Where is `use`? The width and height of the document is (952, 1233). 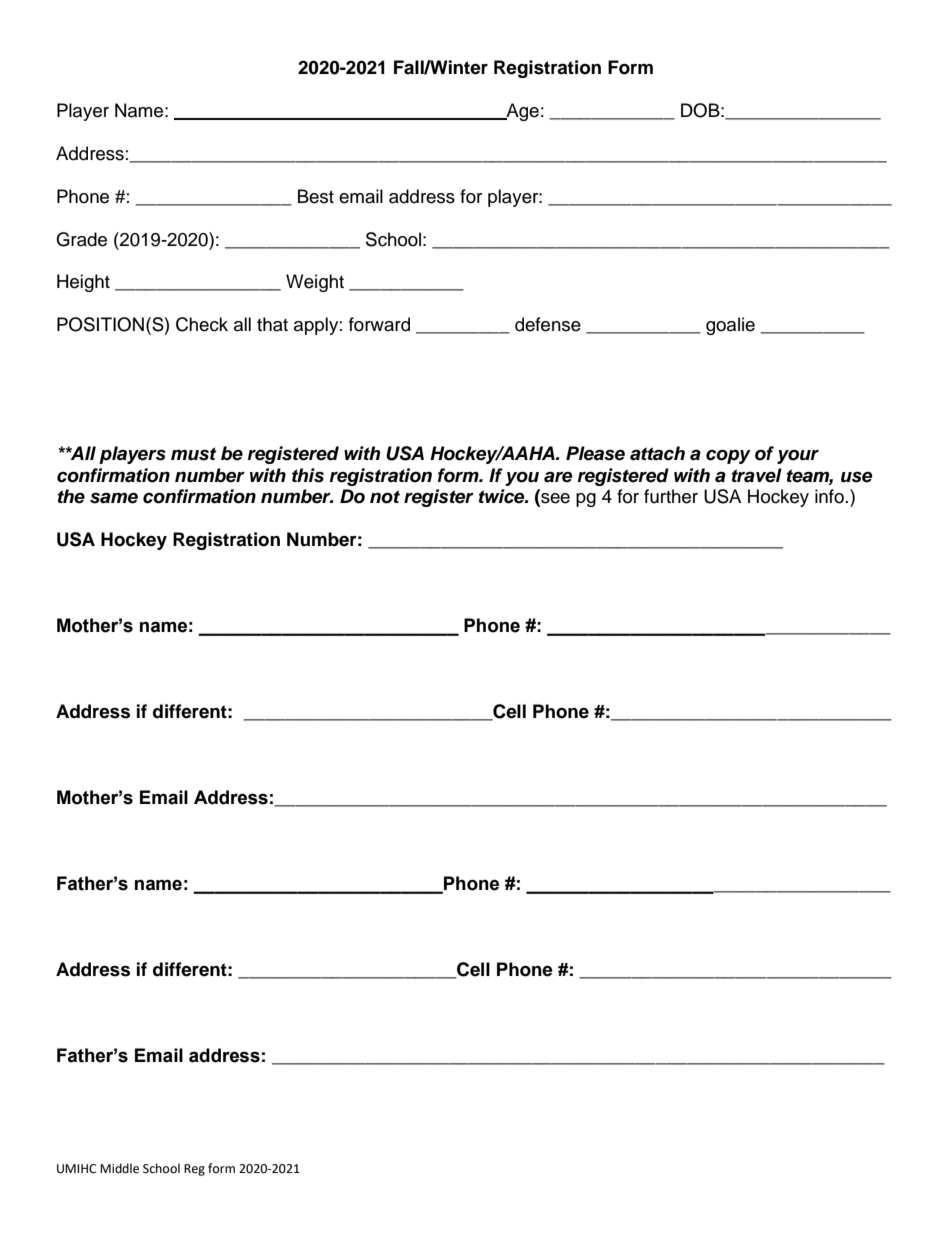 use is located at coordinates (856, 477).
